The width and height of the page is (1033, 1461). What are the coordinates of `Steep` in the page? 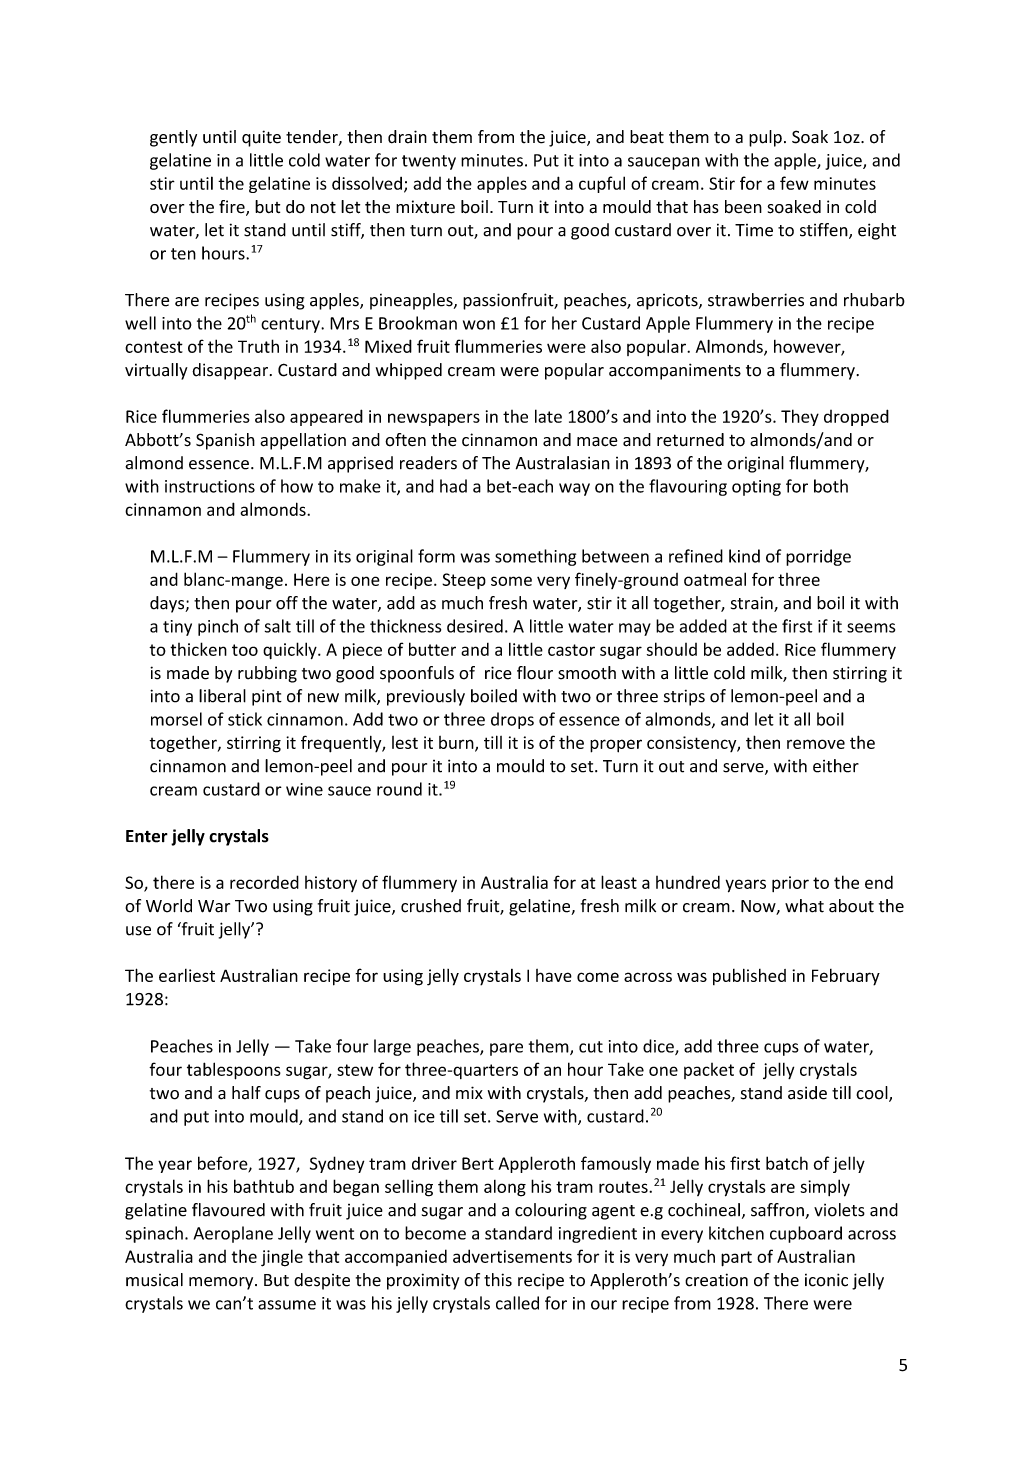 It's located at (464, 581).
